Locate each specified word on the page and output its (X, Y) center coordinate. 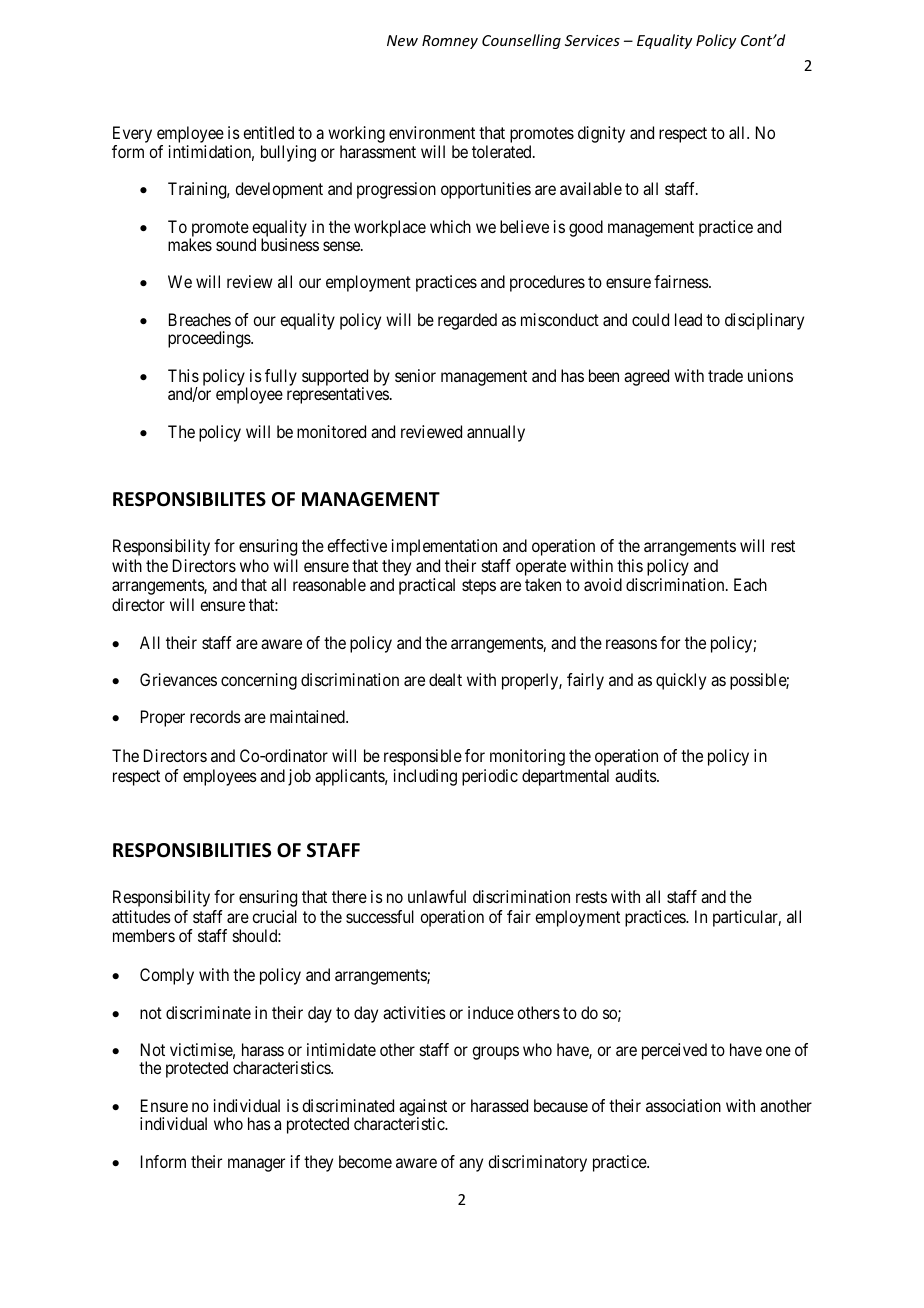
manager (256, 1165)
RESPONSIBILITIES (192, 850)
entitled (268, 132)
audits (636, 775)
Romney (450, 42)
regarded (467, 321)
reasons (631, 644)
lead (688, 319)
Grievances (178, 679)
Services (592, 40)
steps (479, 587)
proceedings (210, 339)
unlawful (437, 896)
